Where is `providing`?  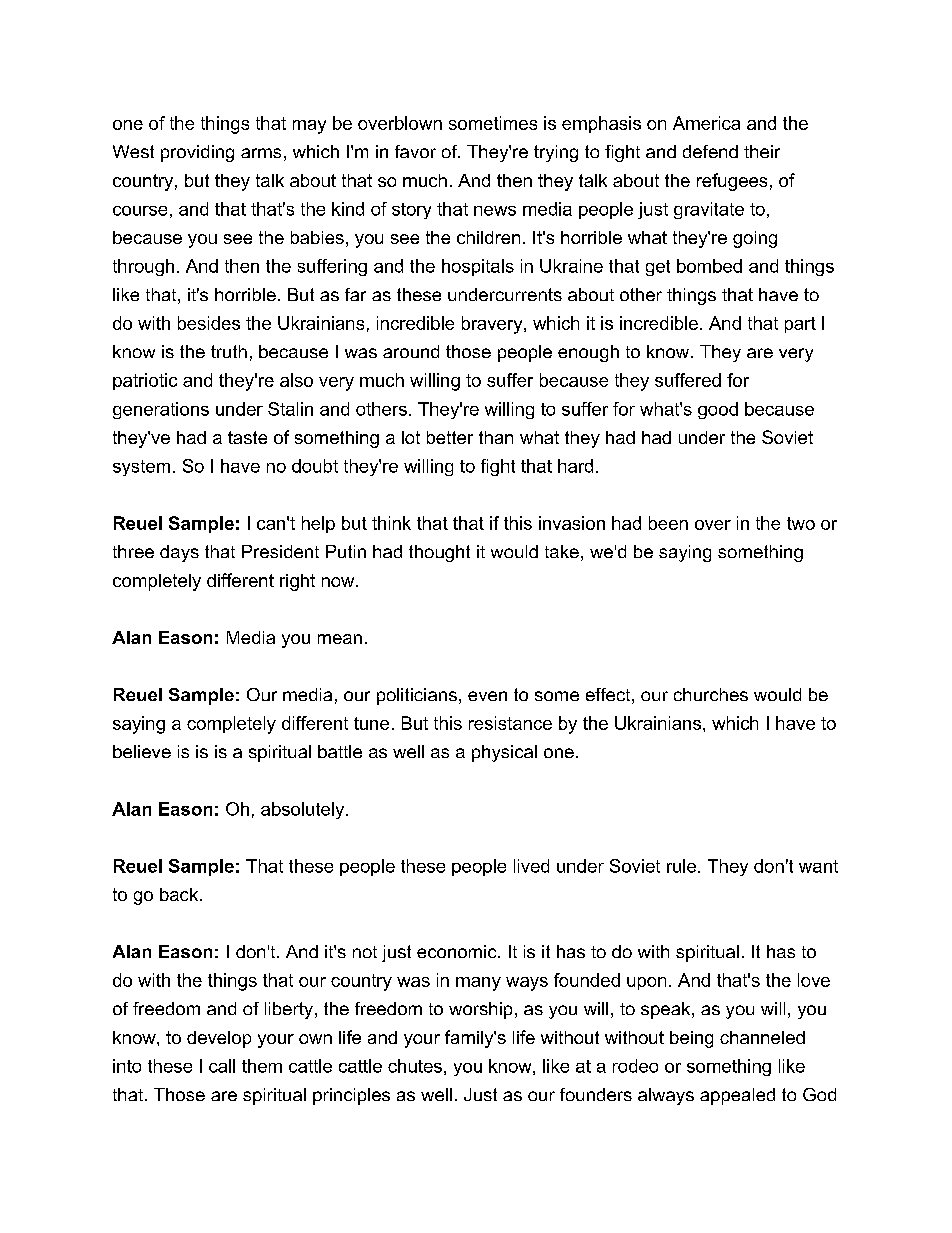 providing is located at coordinates (197, 153).
